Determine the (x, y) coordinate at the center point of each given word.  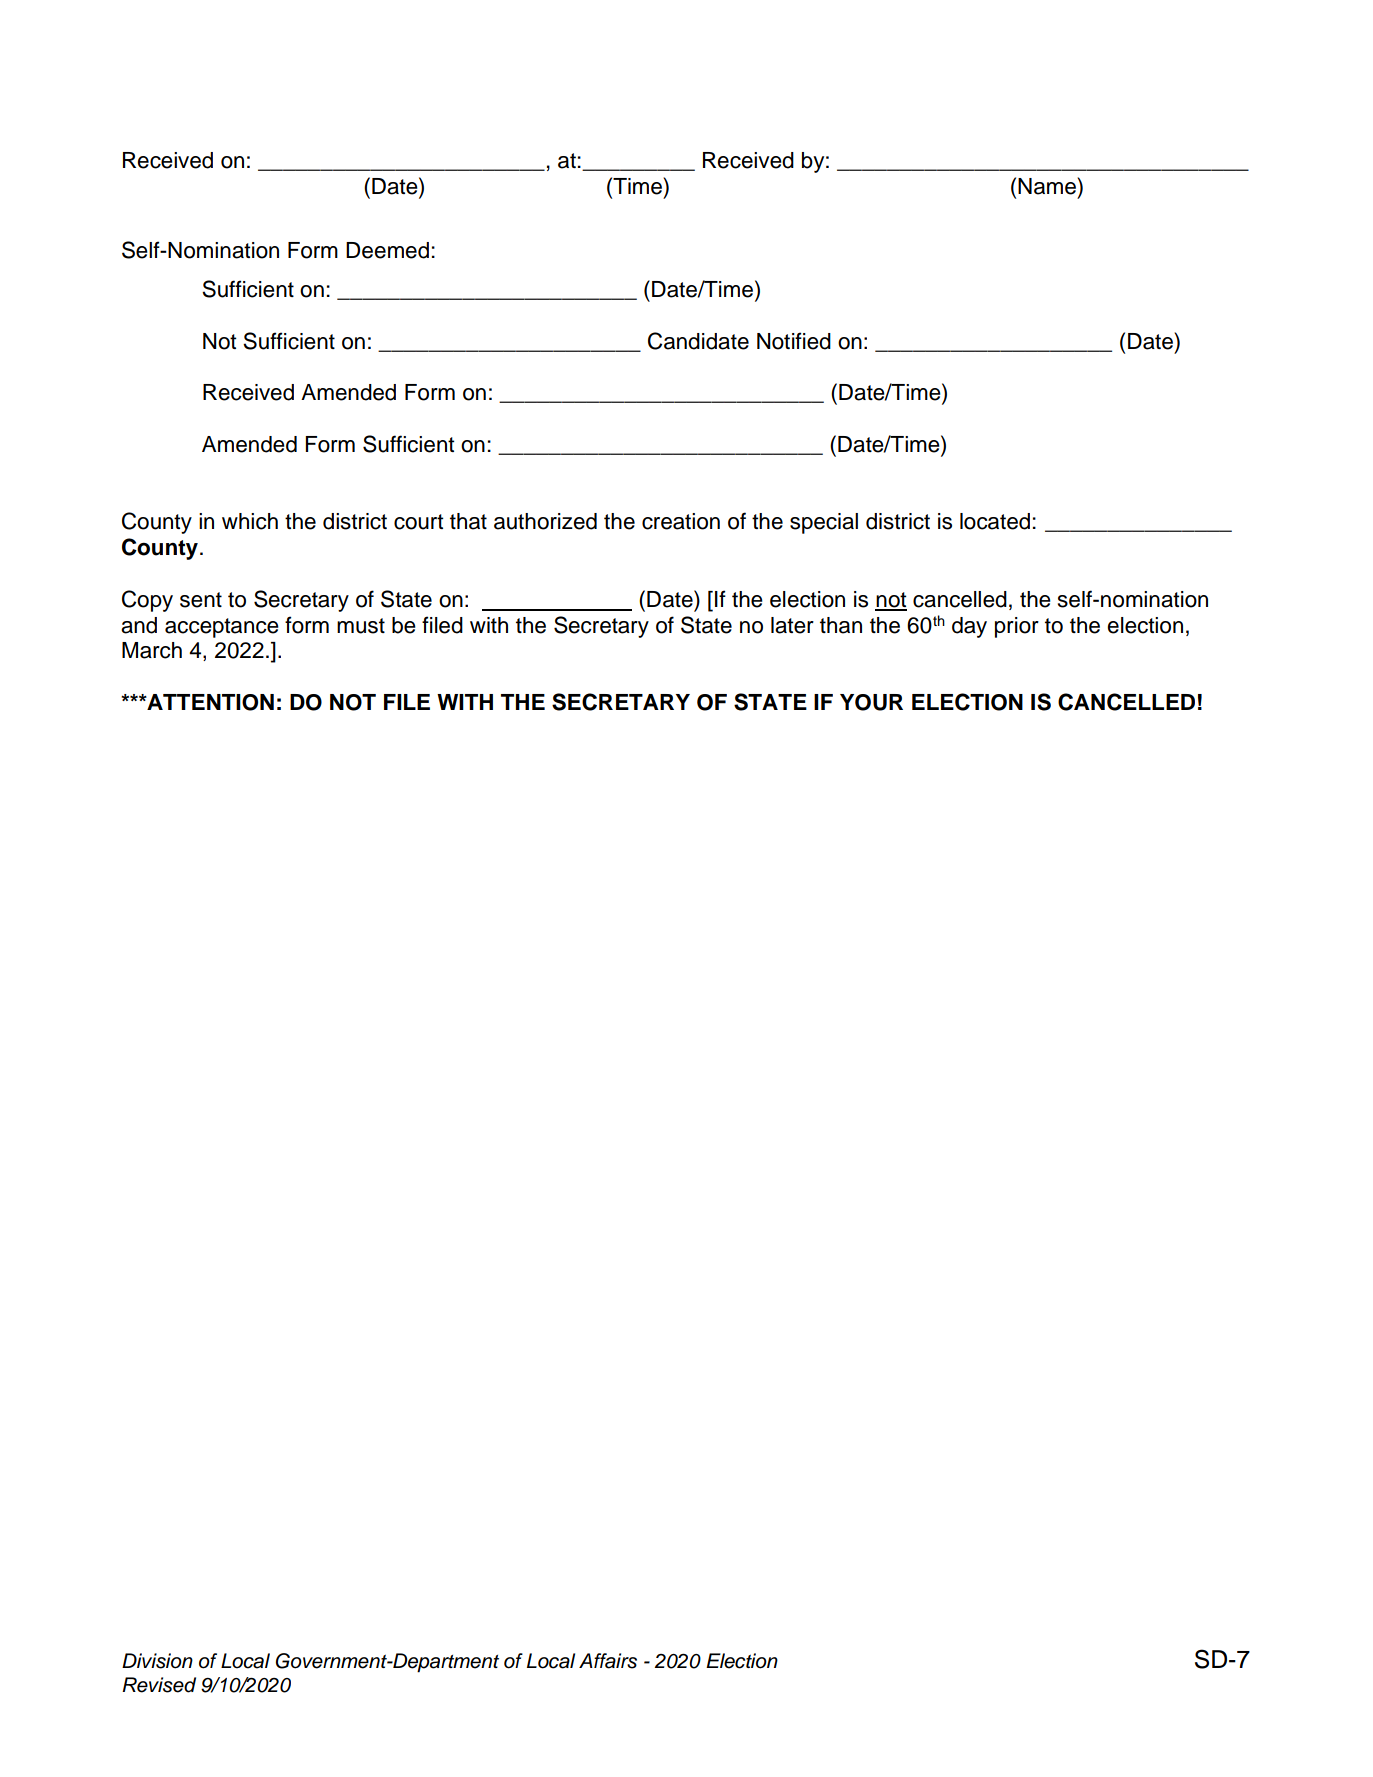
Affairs (608, 1661)
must (361, 626)
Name (1048, 186)
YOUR (871, 702)
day (969, 627)
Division (157, 1661)
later (792, 625)
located (995, 521)
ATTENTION (209, 702)
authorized (545, 521)
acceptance (222, 628)
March (152, 650)
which (250, 521)
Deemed (387, 250)
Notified (794, 341)
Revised (159, 1685)
